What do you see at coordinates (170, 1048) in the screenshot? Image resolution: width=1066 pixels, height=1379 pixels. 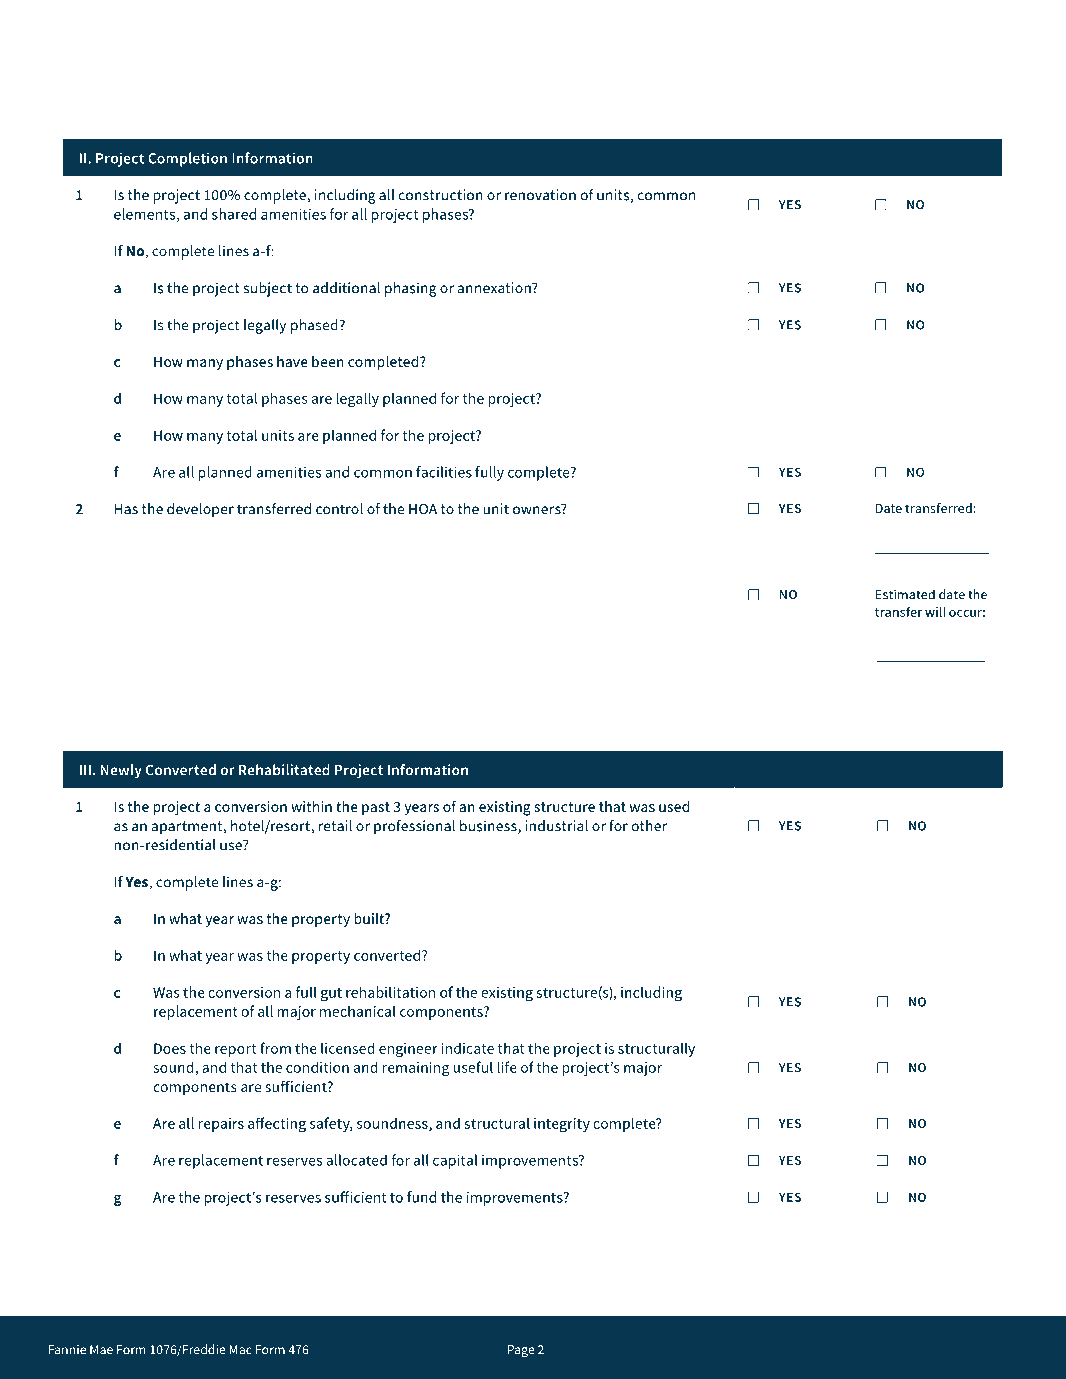 I see `Does` at bounding box center [170, 1048].
